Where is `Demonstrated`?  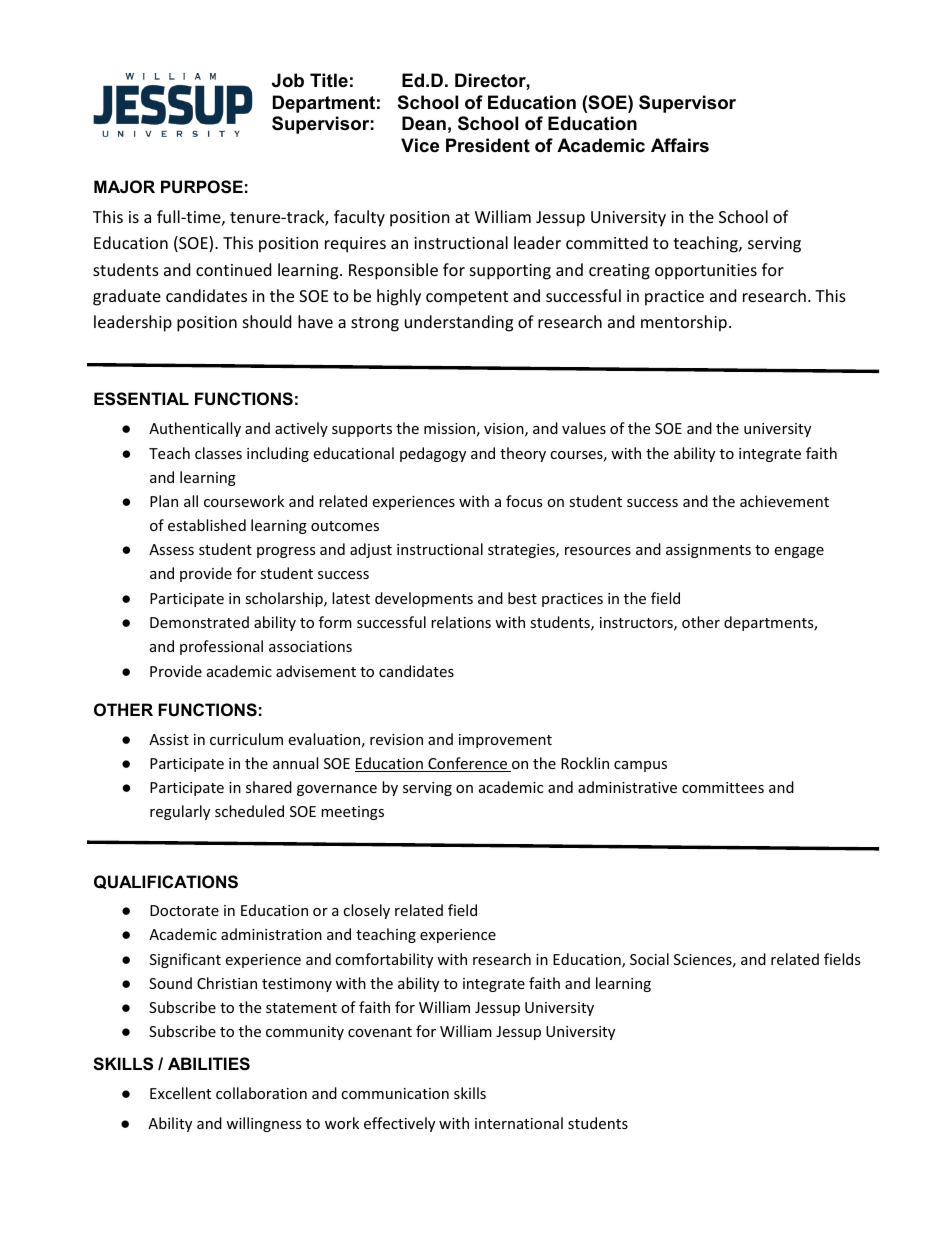 Demonstrated is located at coordinates (199, 622).
